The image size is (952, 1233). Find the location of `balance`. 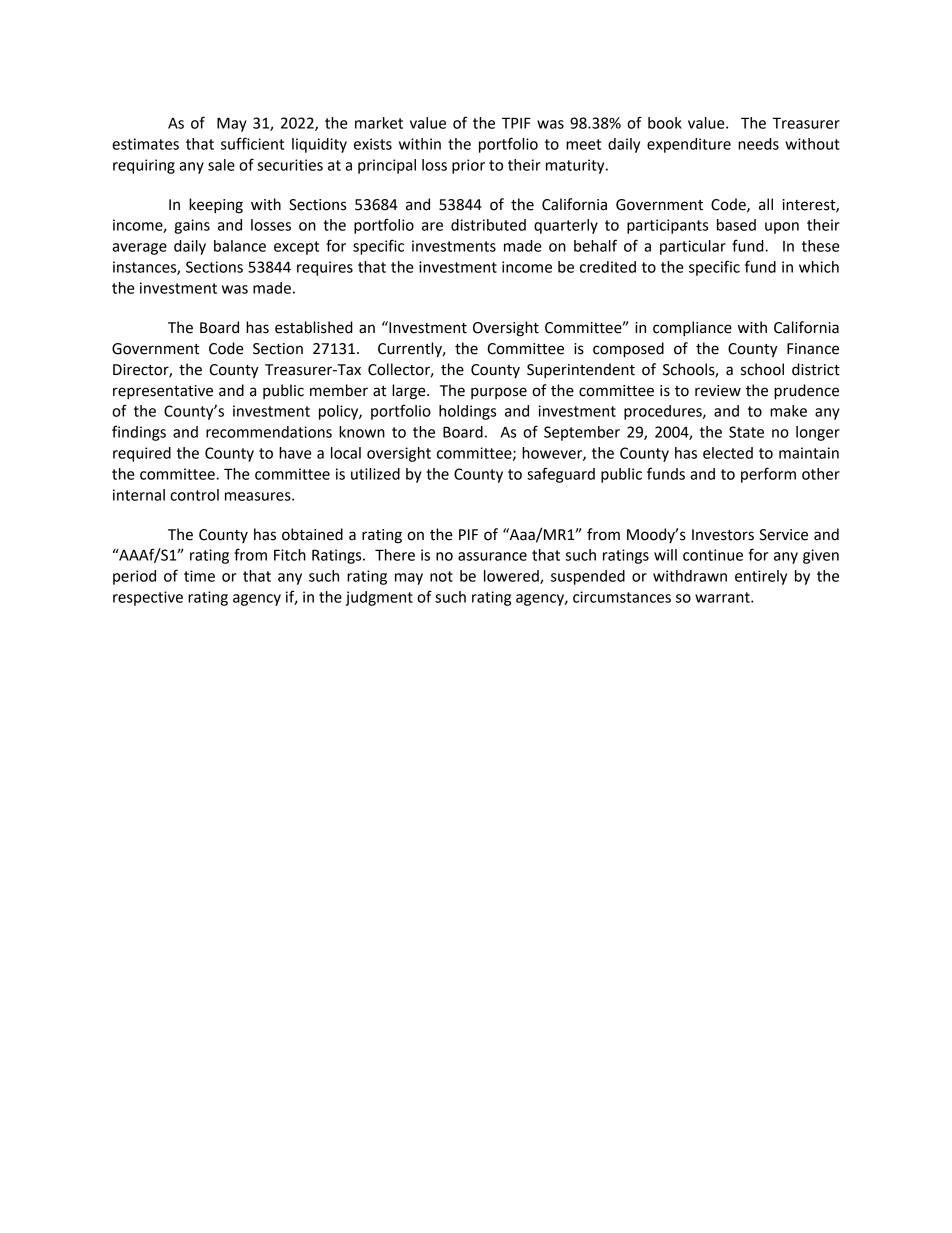

balance is located at coordinates (240, 246).
